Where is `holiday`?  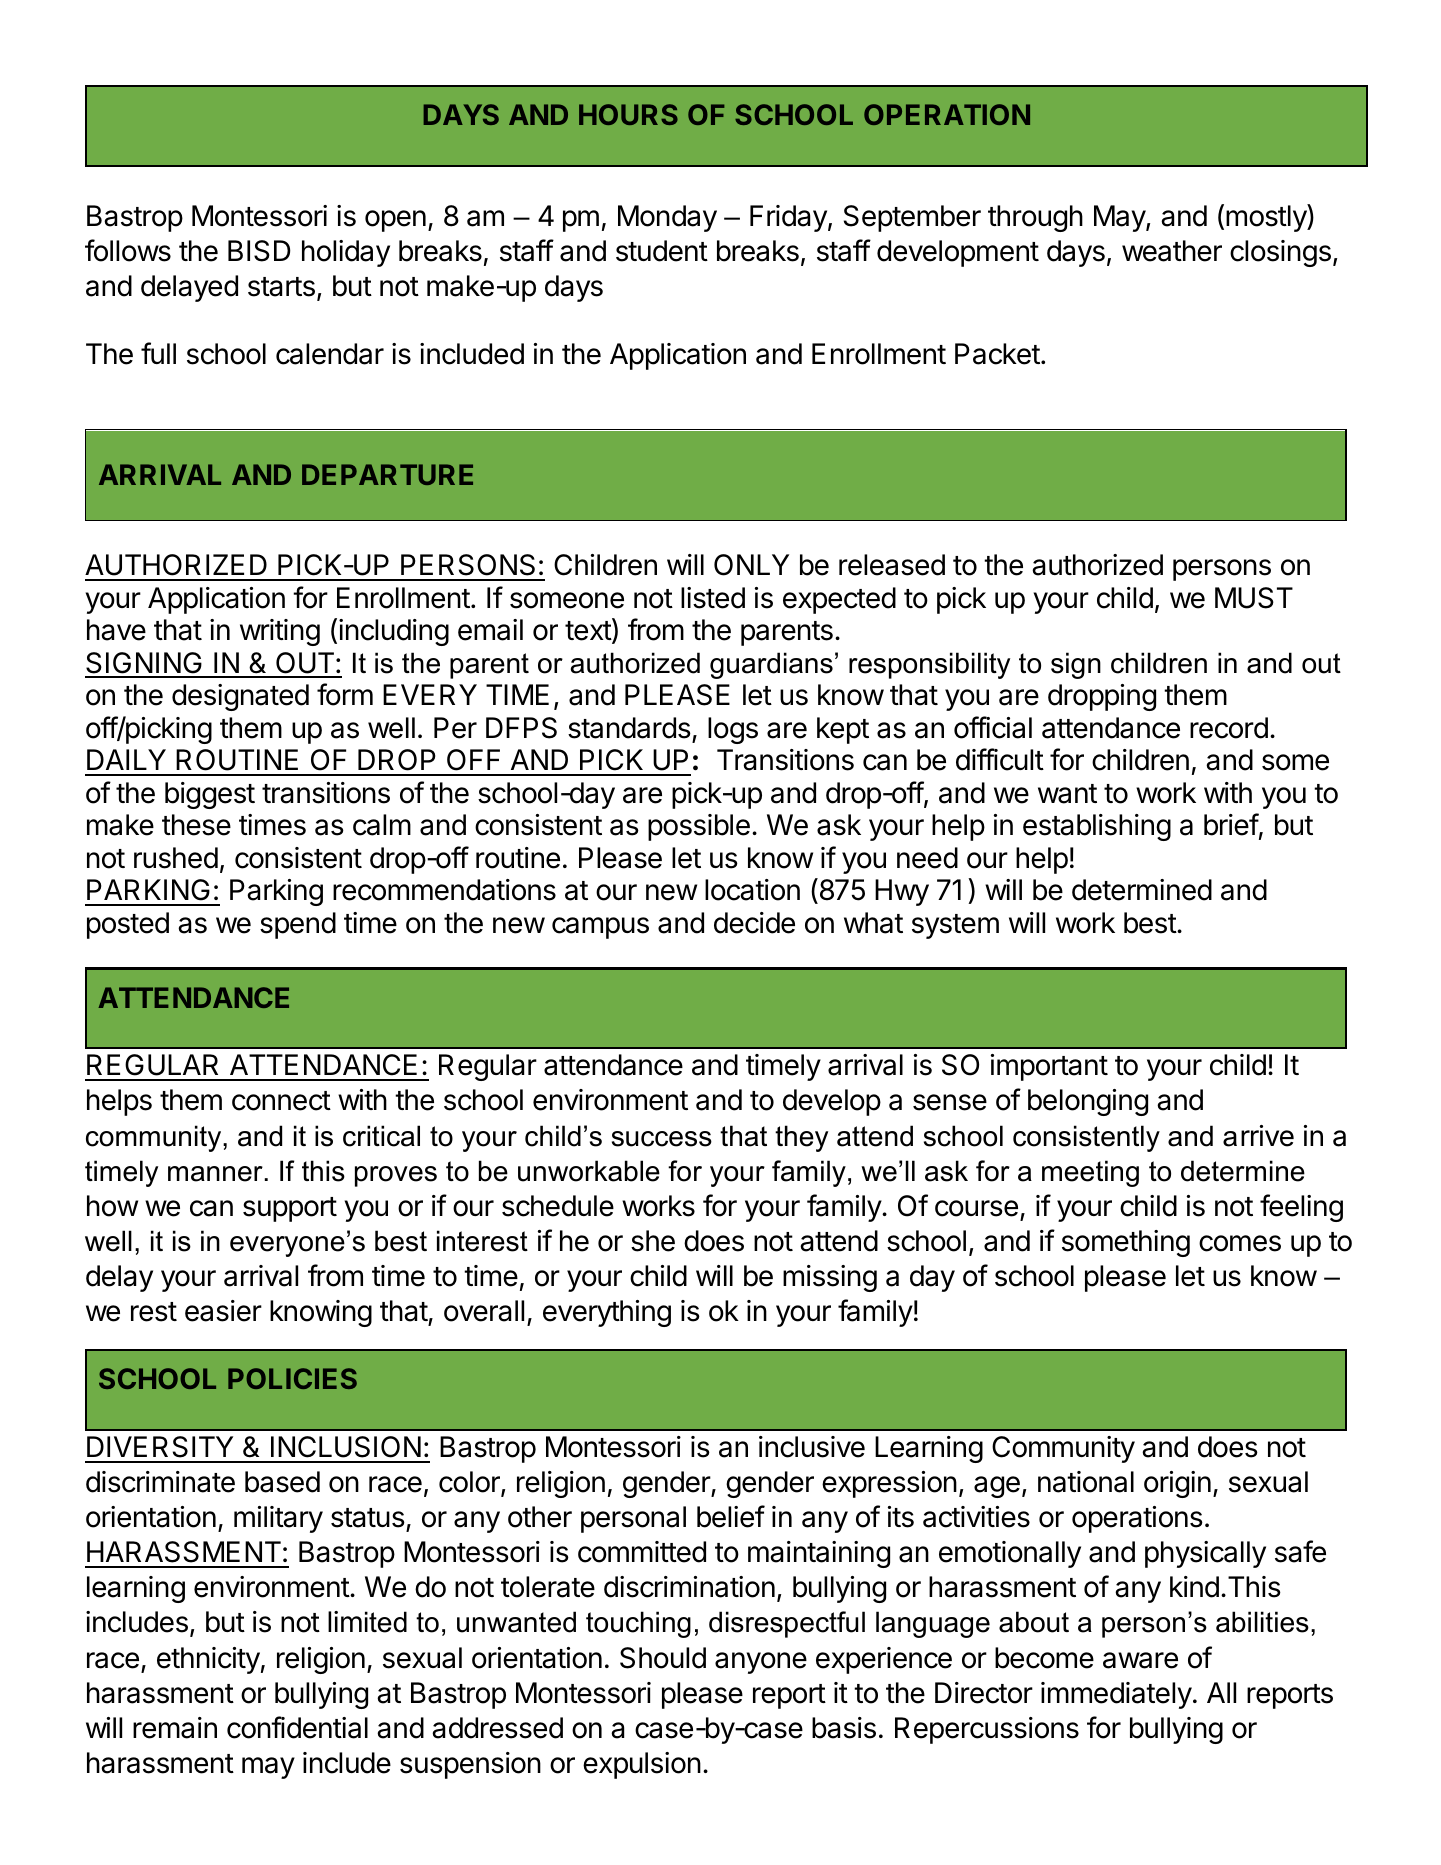 holiday is located at coordinates (346, 253).
